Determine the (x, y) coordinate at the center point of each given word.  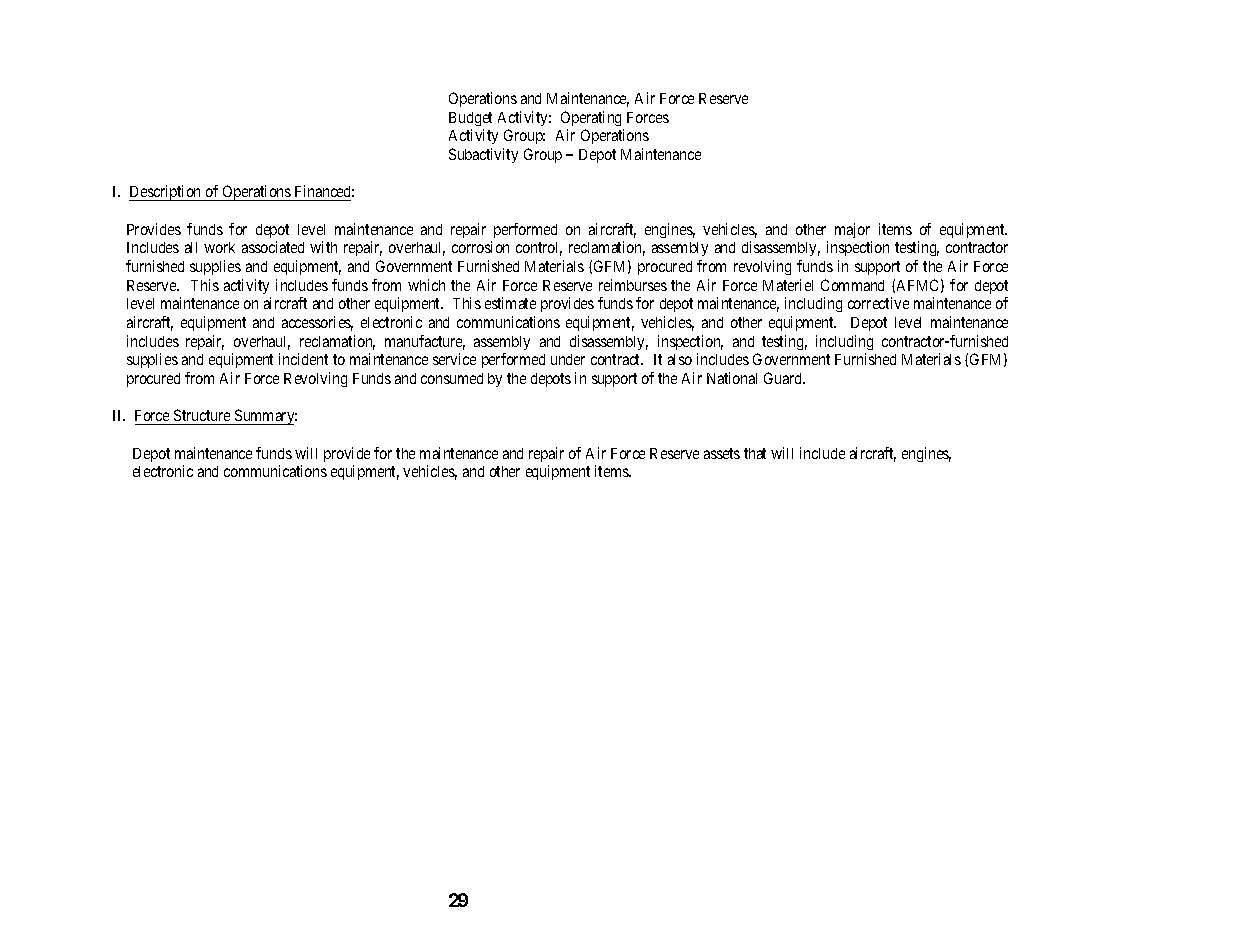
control (539, 249)
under (568, 359)
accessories (317, 323)
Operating (591, 118)
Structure (202, 417)
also (680, 359)
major (852, 230)
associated (273, 247)
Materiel (788, 285)
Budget (470, 119)
